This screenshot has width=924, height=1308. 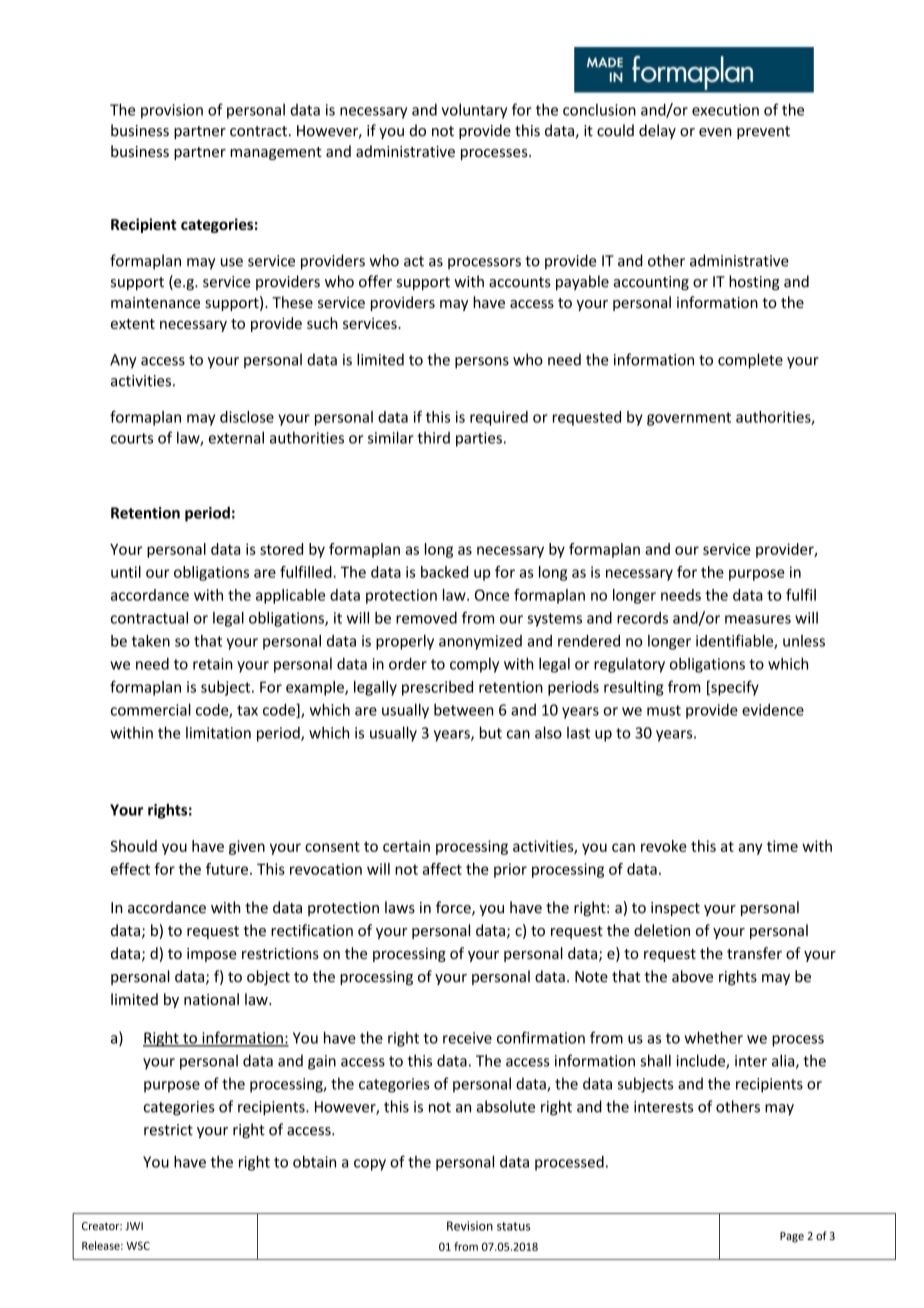 What do you see at coordinates (227, 869) in the screenshot?
I see `future` at bounding box center [227, 869].
